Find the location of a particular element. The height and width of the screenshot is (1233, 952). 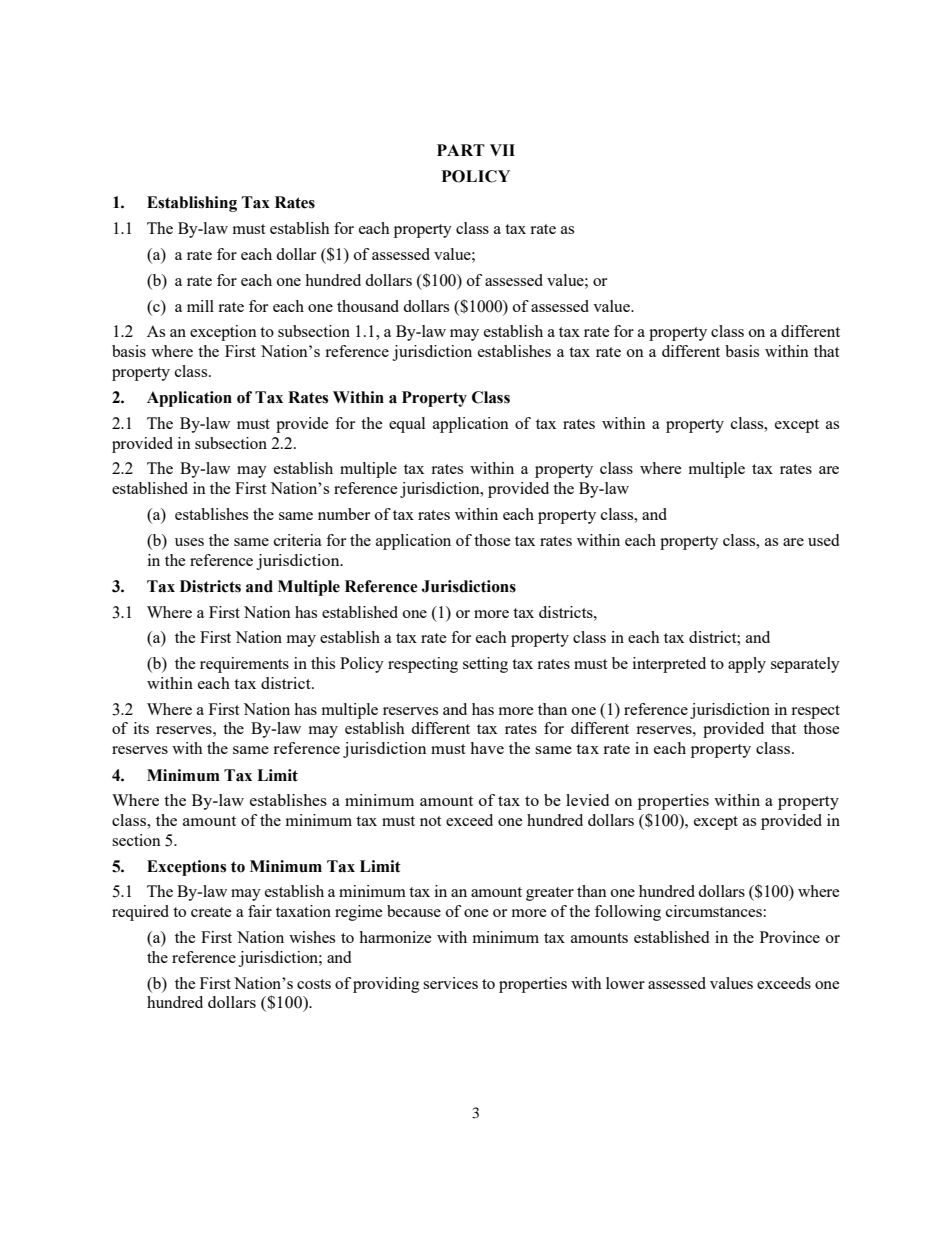

levied is located at coordinates (587, 800).
